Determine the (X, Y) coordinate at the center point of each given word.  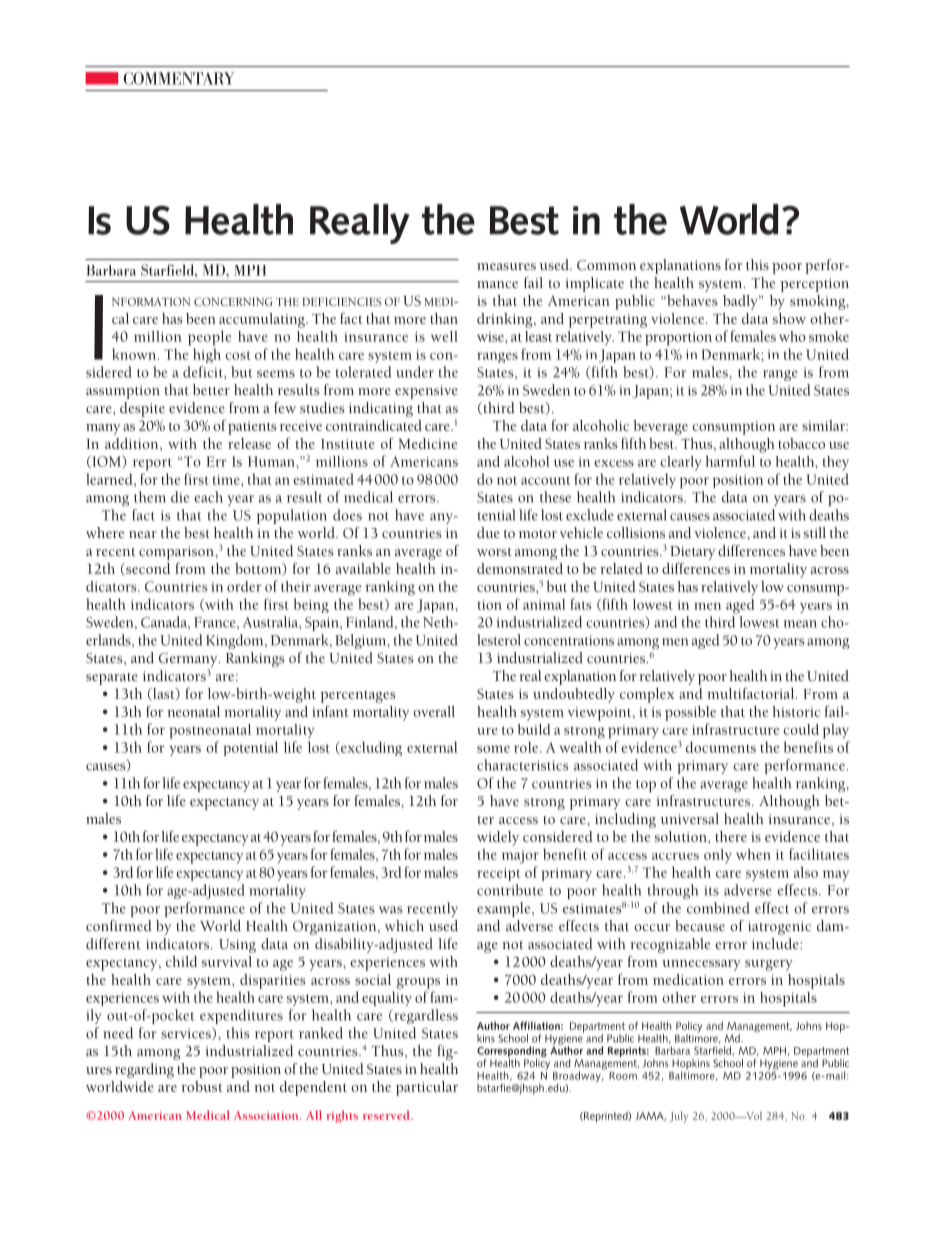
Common (606, 265)
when (753, 854)
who (792, 336)
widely (498, 838)
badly (741, 302)
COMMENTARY (178, 78)
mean (800, 624)
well (444, 336)
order (244, 586)
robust (202, 1086)
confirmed (119, 925)
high (207, 355)
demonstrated (520, 568)
